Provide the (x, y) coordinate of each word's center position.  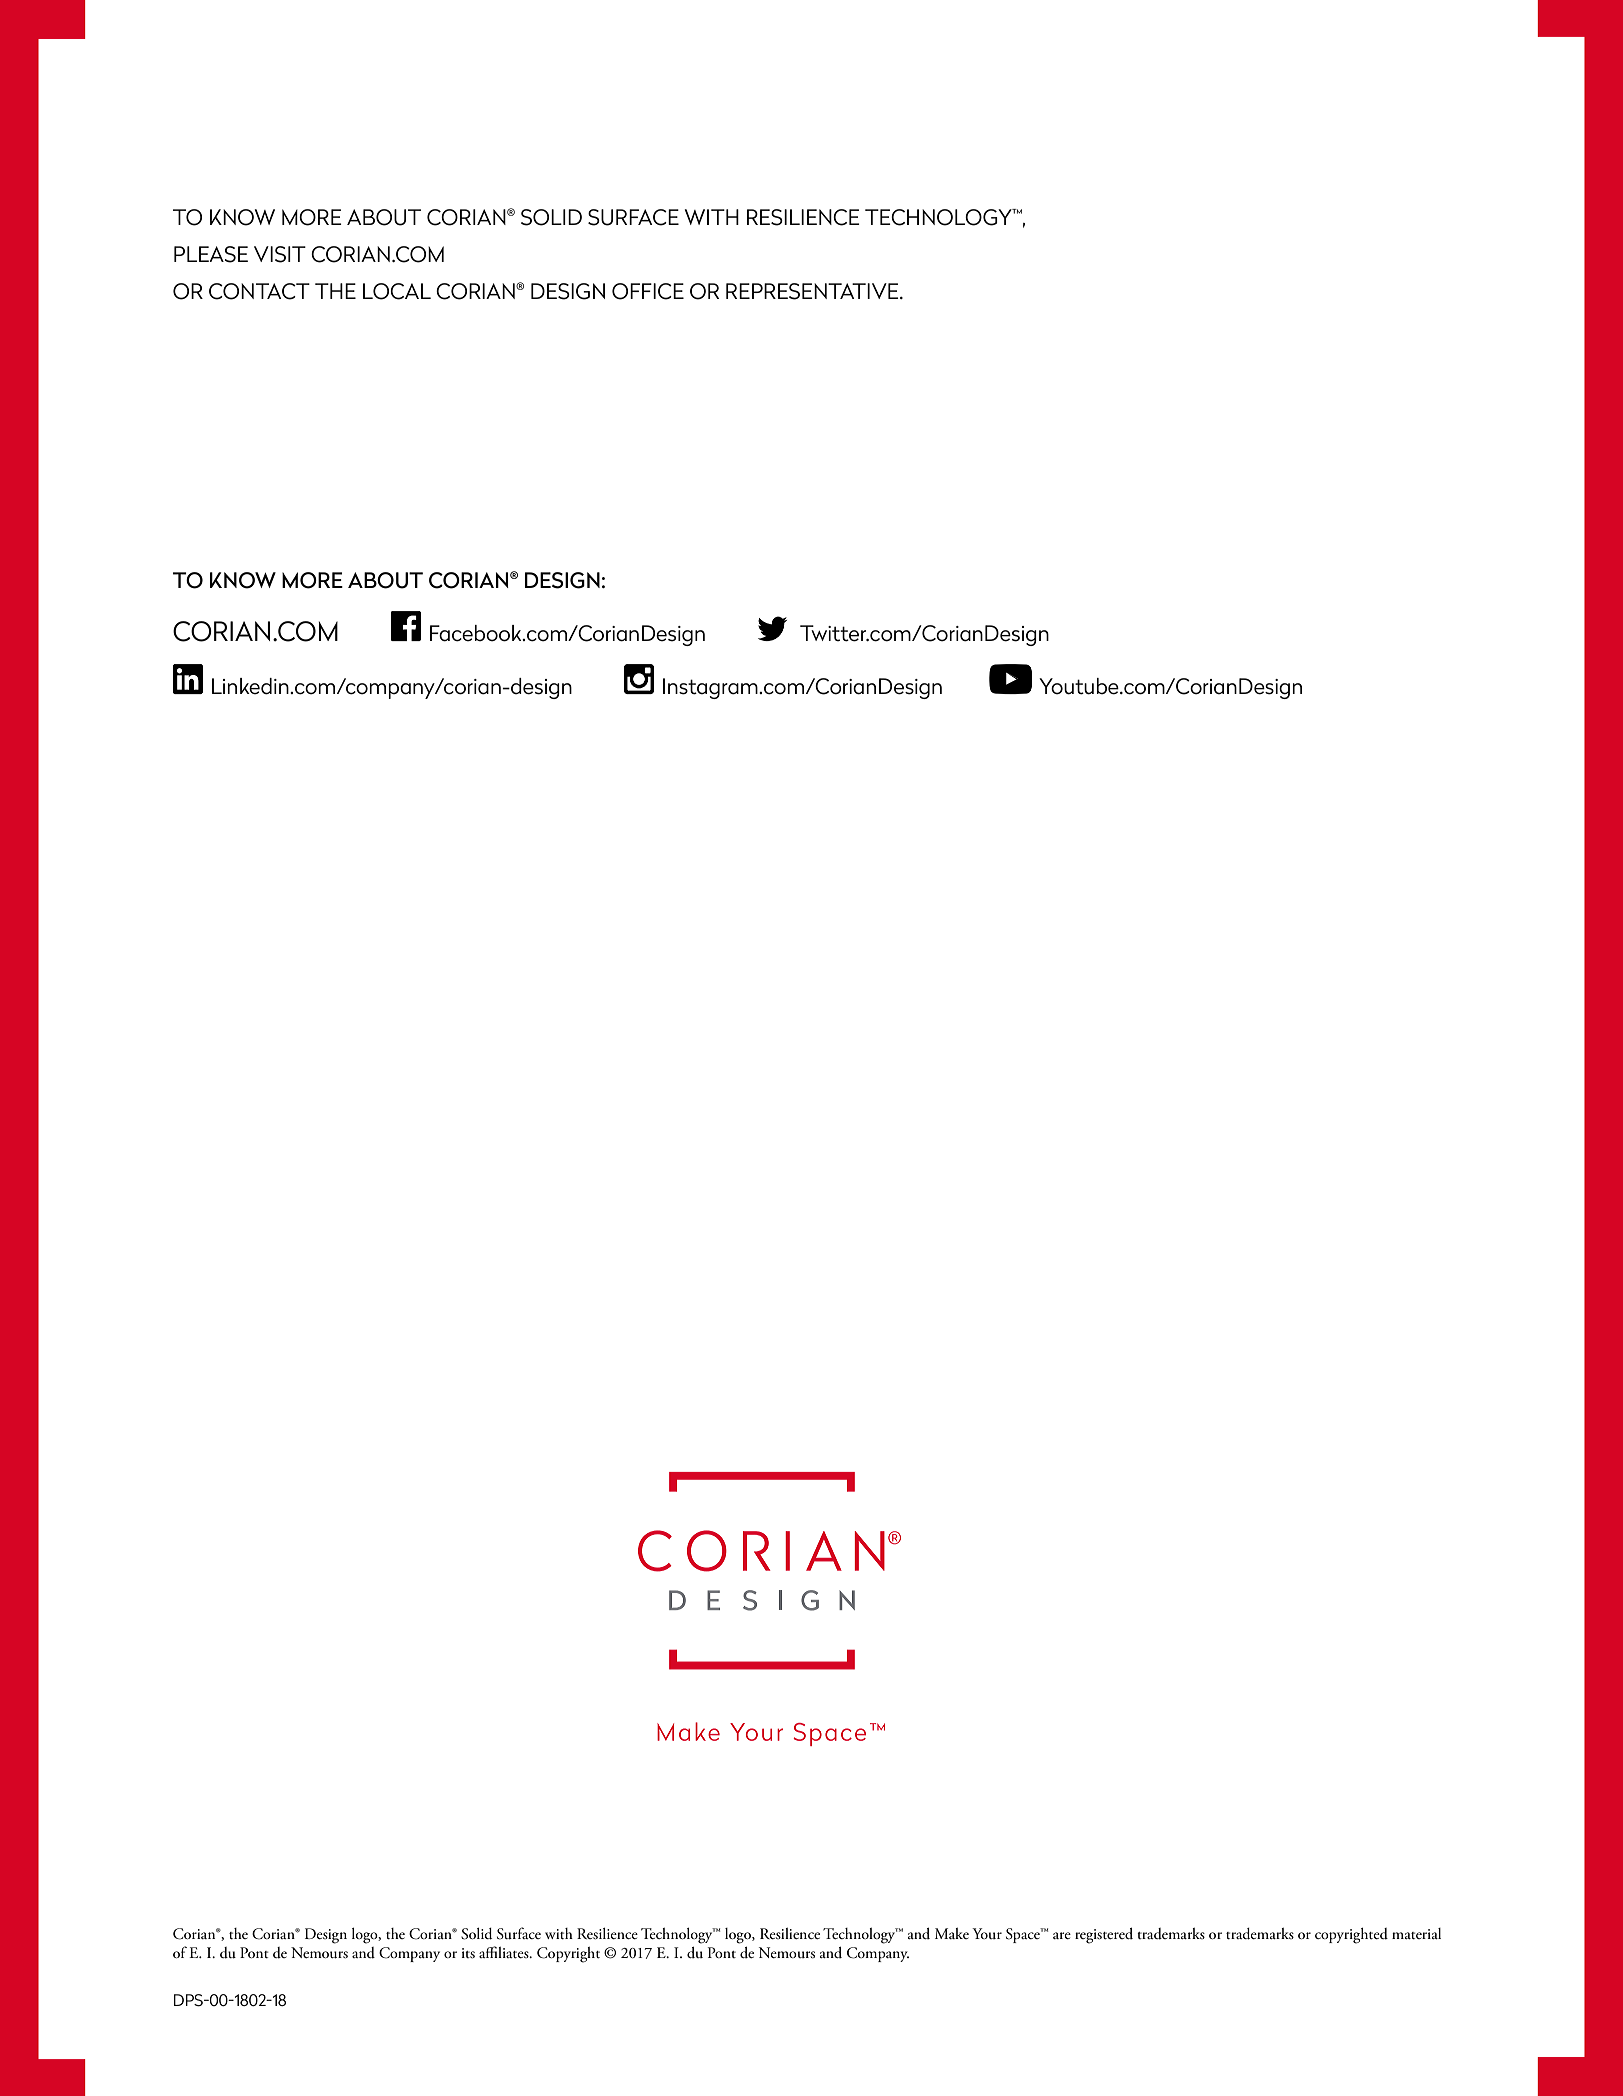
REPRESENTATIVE (813, 291)
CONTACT (259, 291)
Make (952, 1933)
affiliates (505, 1952)
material (1416, 1934)
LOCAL (397, 291)
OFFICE (648, 291)
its (468, 1953)
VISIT (280, 254)
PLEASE (211, 254)
